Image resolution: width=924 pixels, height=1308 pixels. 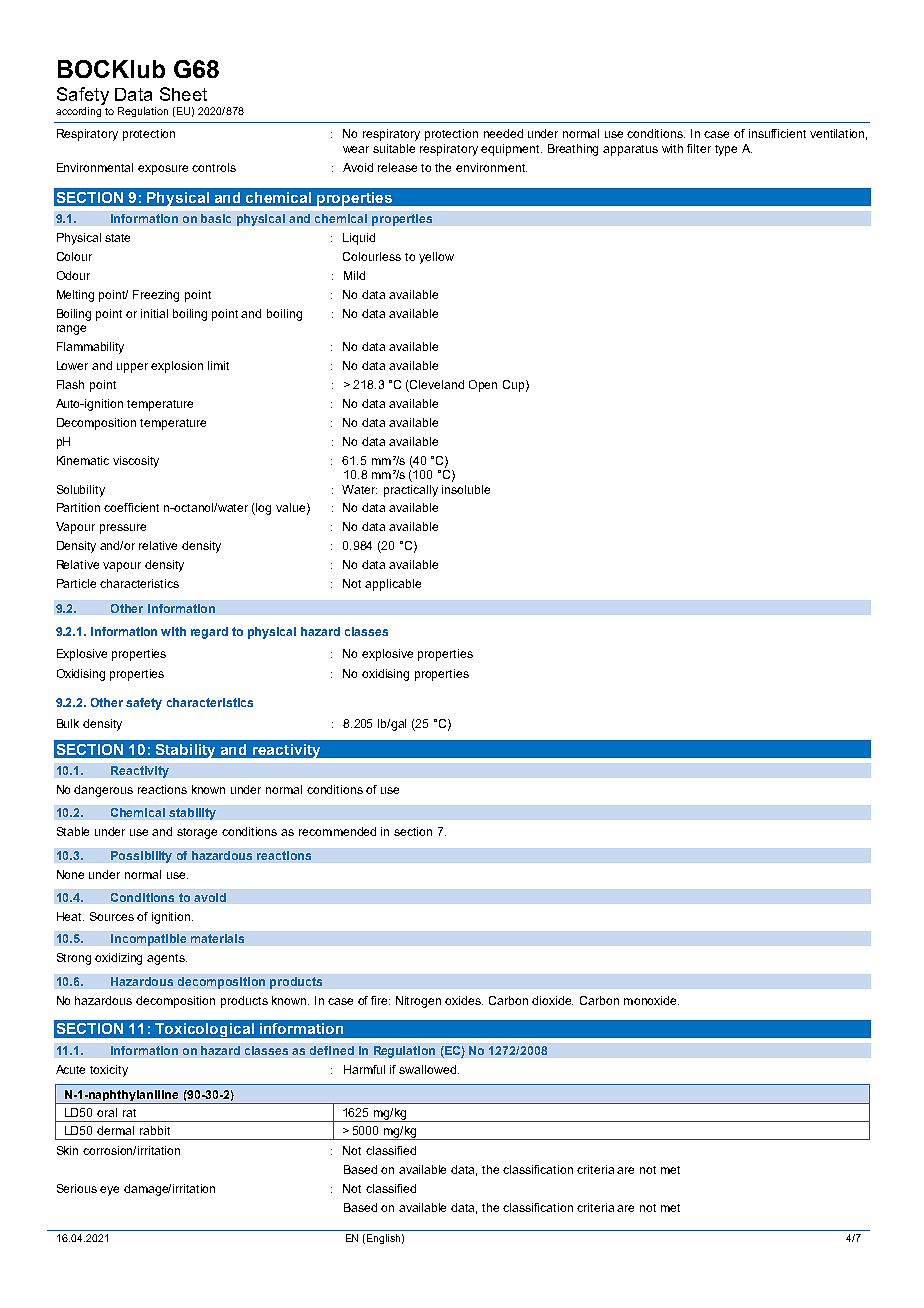 I want to click on oxides, so click(x=464, y=1000).
